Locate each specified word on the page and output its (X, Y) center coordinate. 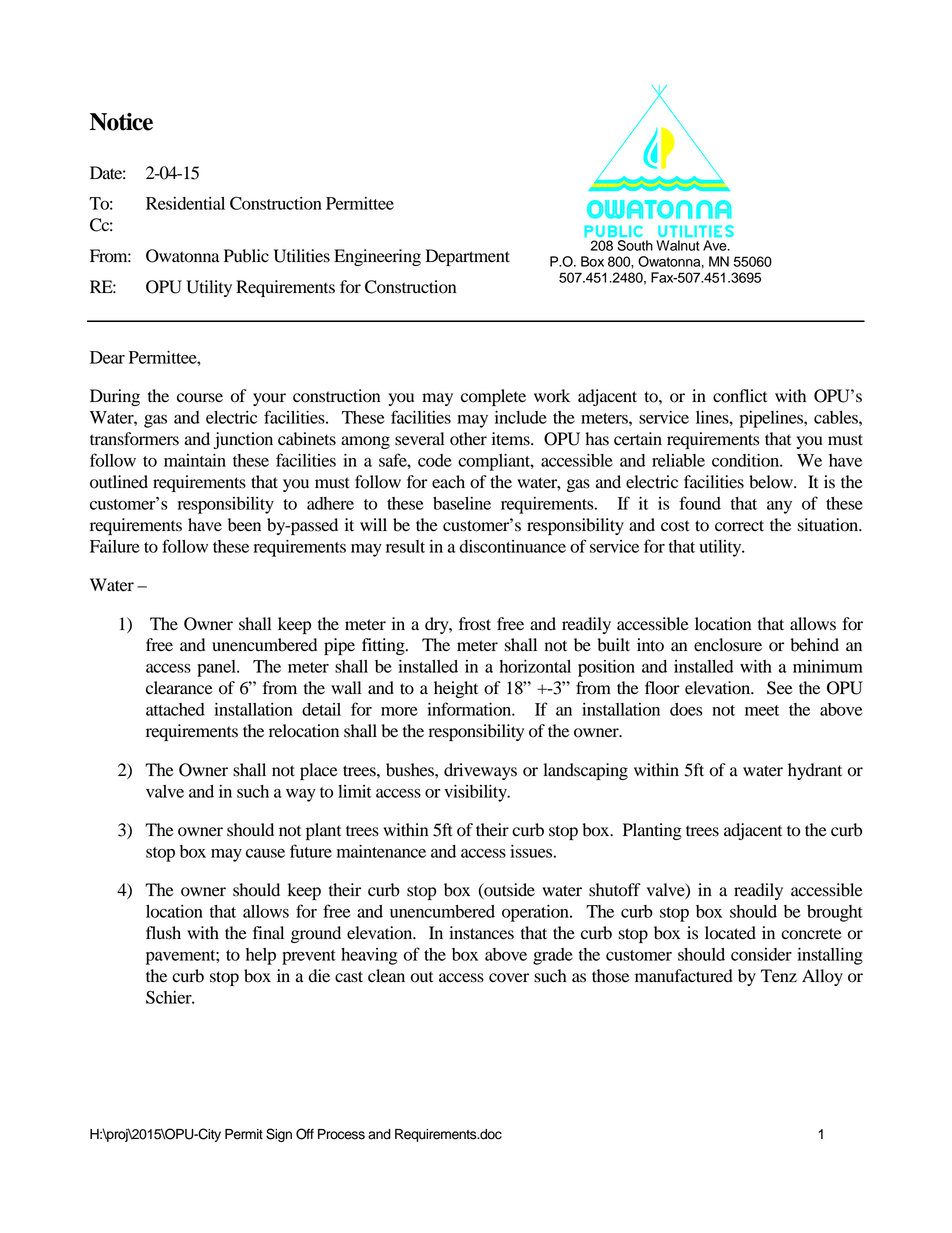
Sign (279, 1135)
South (635, 245)
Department (467, 257)
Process (341, 1134)
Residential (185, 203)
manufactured (684, 976)
